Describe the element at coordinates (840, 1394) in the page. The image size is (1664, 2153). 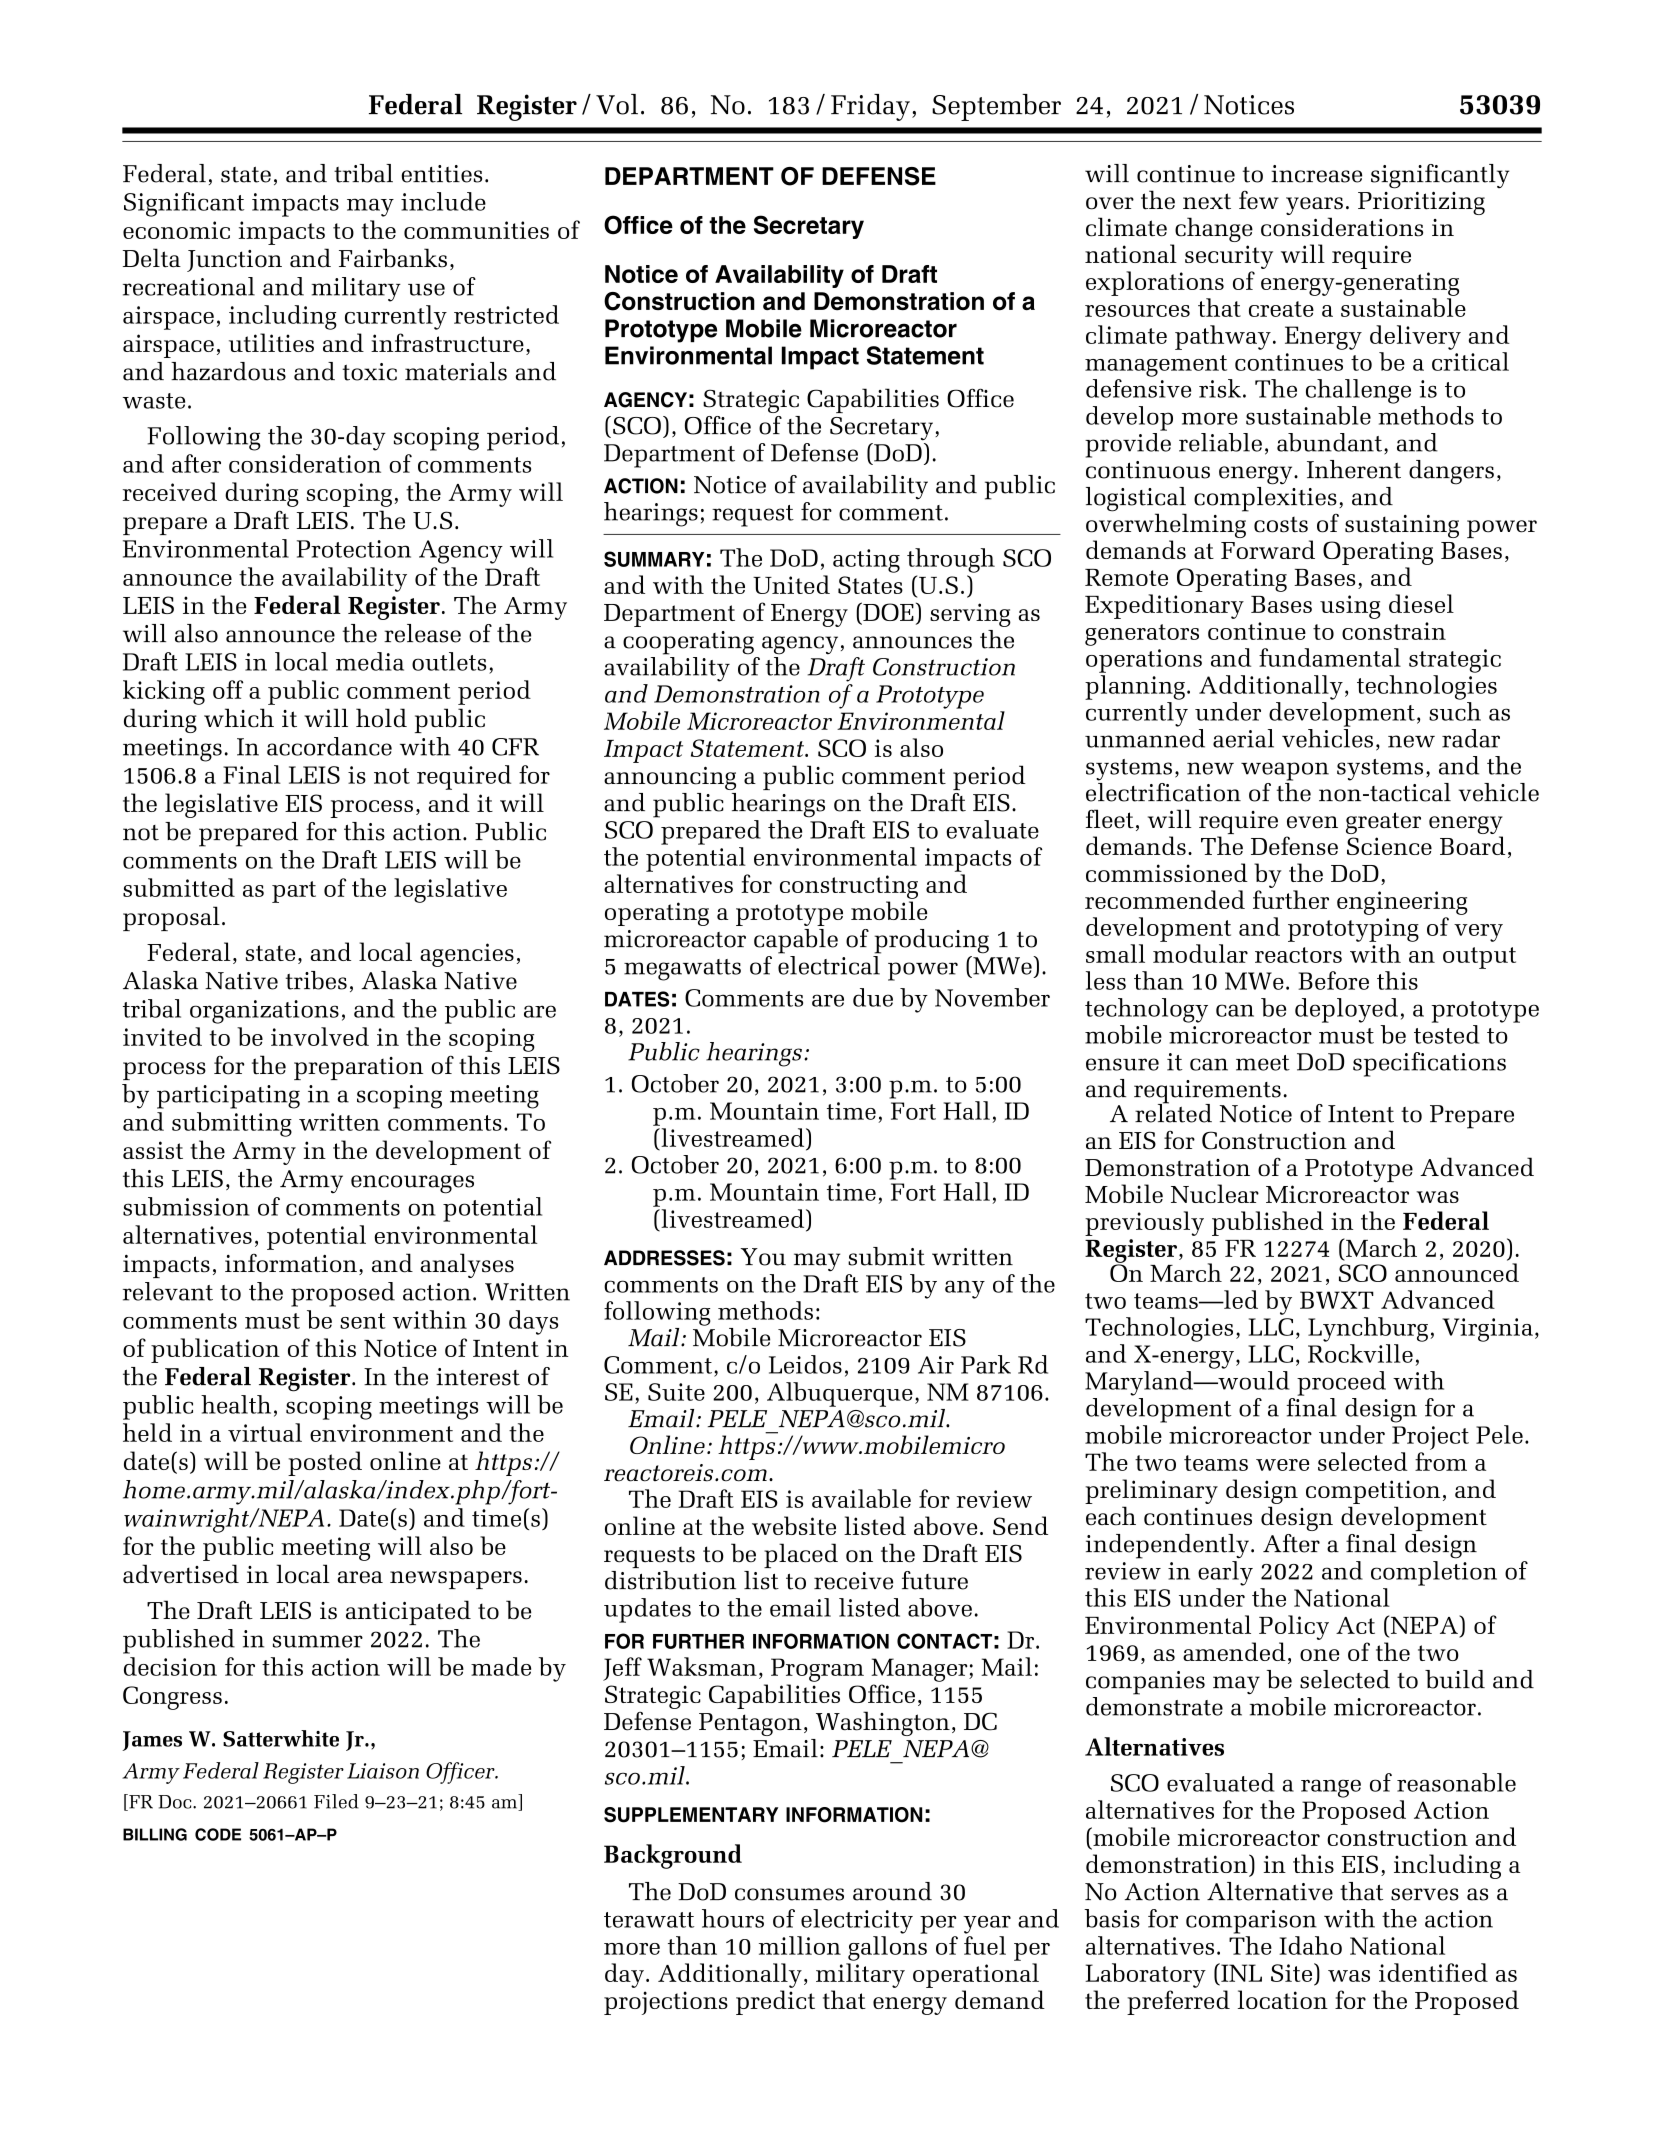
I see `Albuquerque` at that location.
